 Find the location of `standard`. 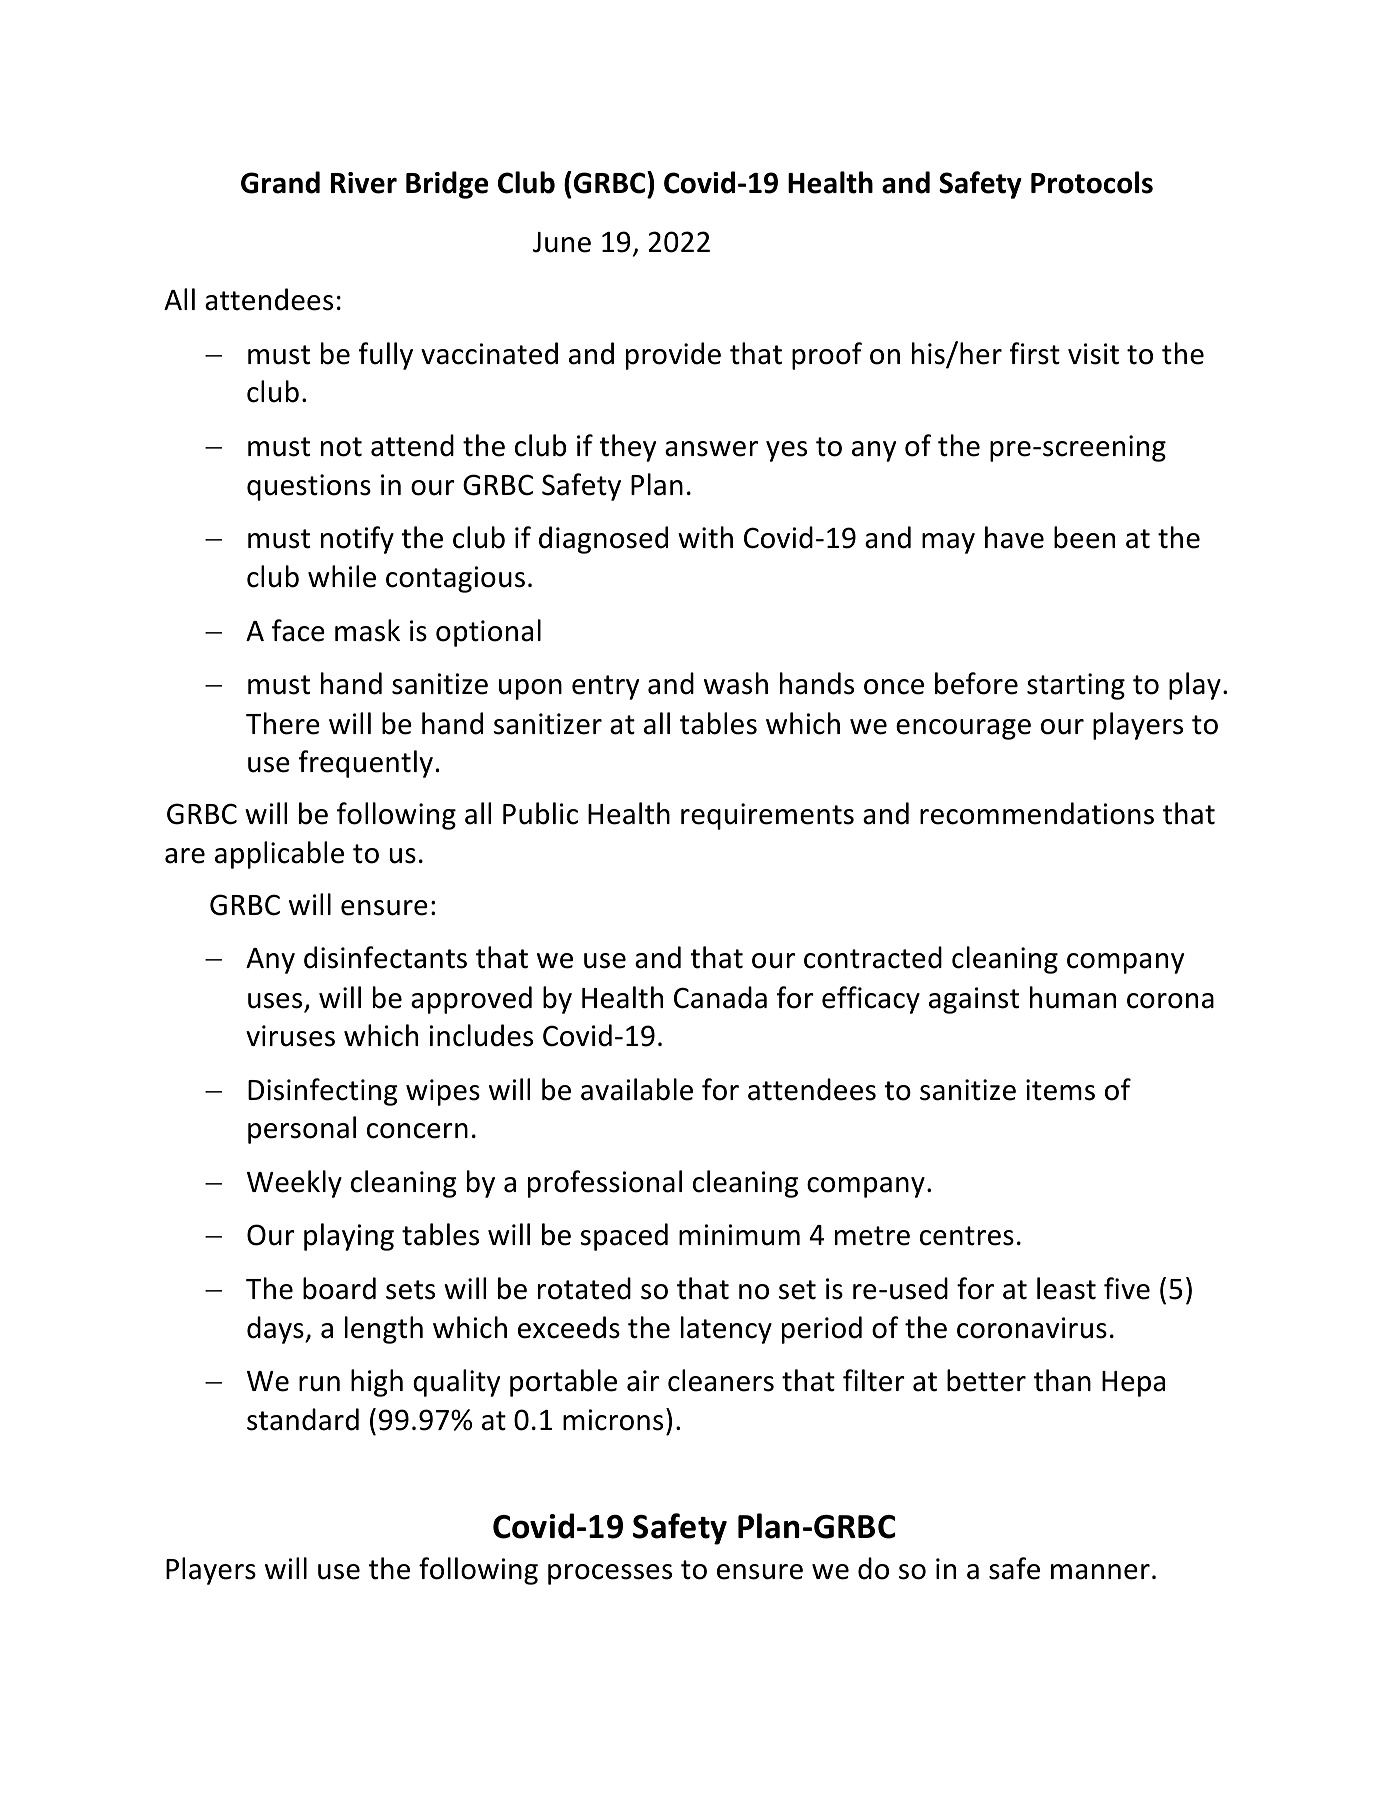

standard is located at coordinates (303, 1419).
